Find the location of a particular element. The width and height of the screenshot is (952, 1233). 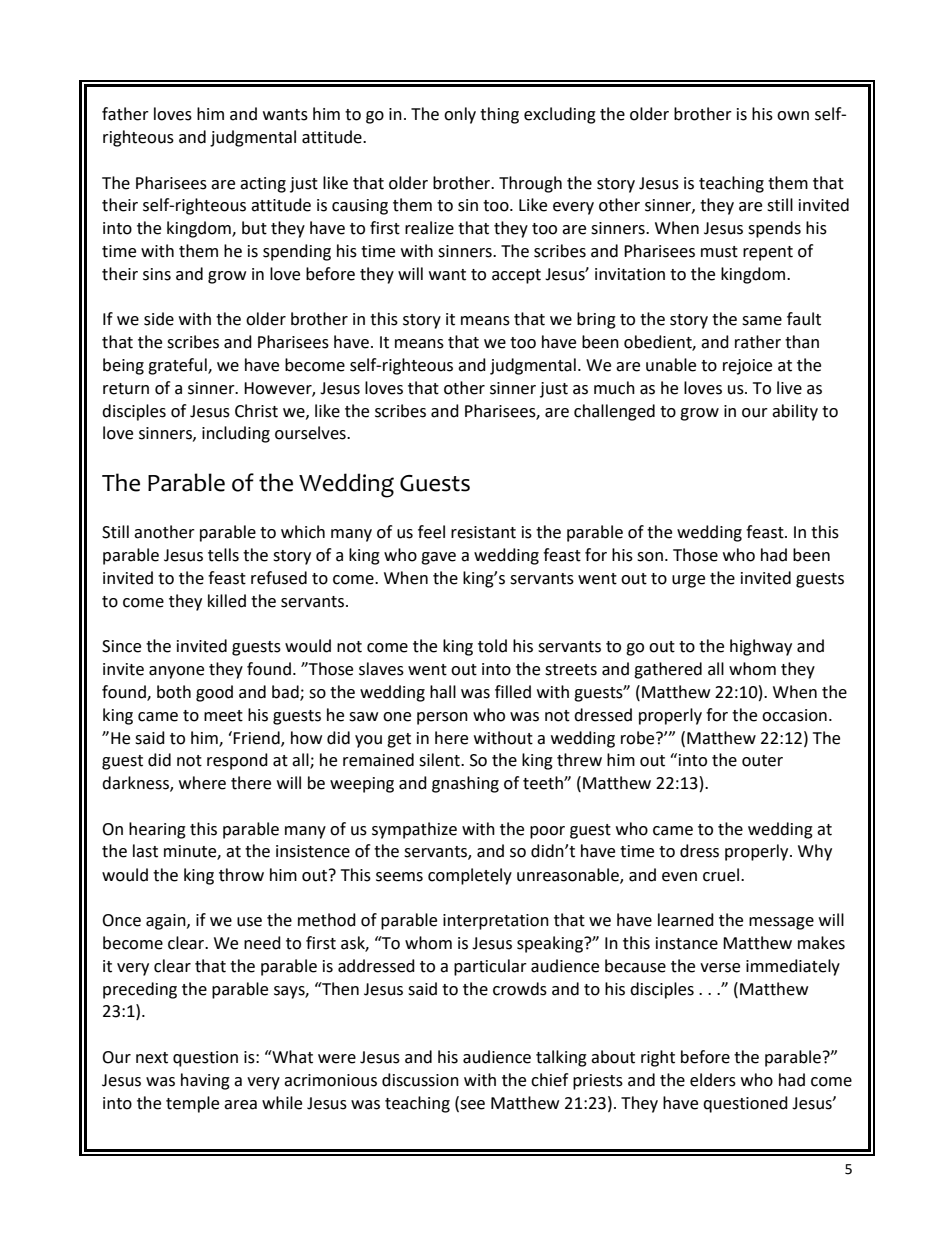

acting is located at coordinates (263, 185).
